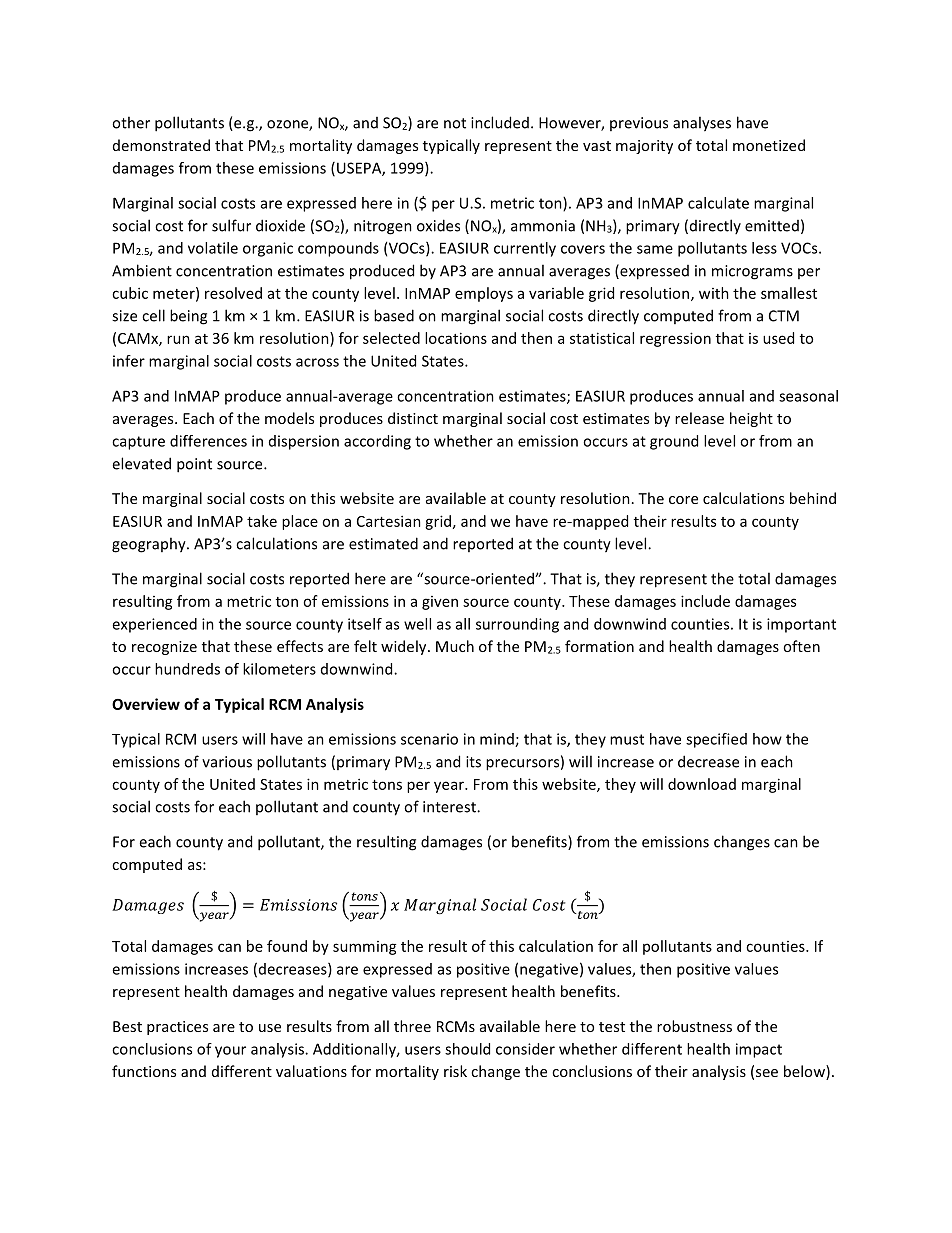 The height and width of the document is (1233, 952). I want to click on impact, so click(759, 1050).
